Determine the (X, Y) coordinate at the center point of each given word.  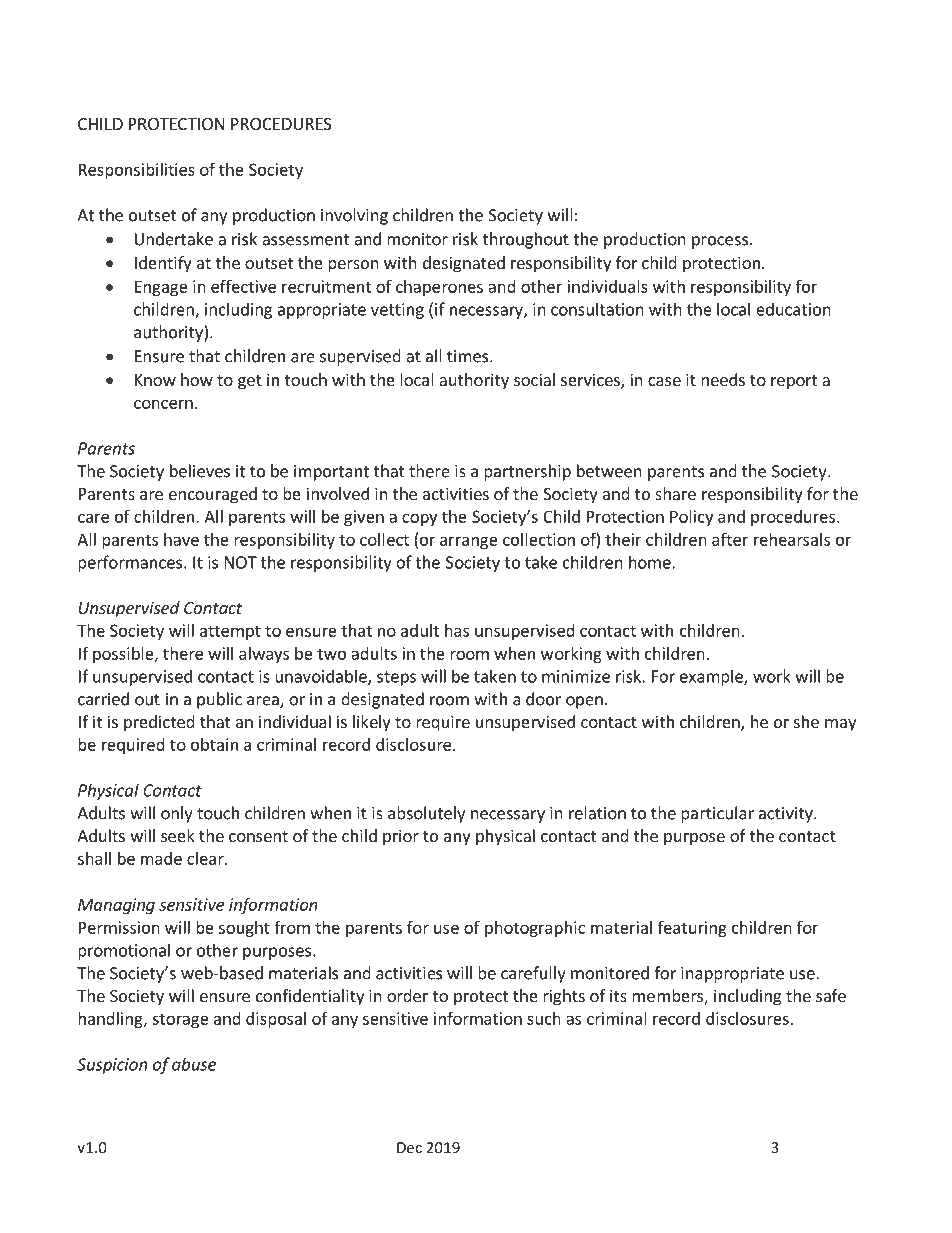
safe (831, 995)
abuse (194, 1064)
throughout (526, 240)
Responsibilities (137, 171)
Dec (409, 1147)
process (720, 242)
